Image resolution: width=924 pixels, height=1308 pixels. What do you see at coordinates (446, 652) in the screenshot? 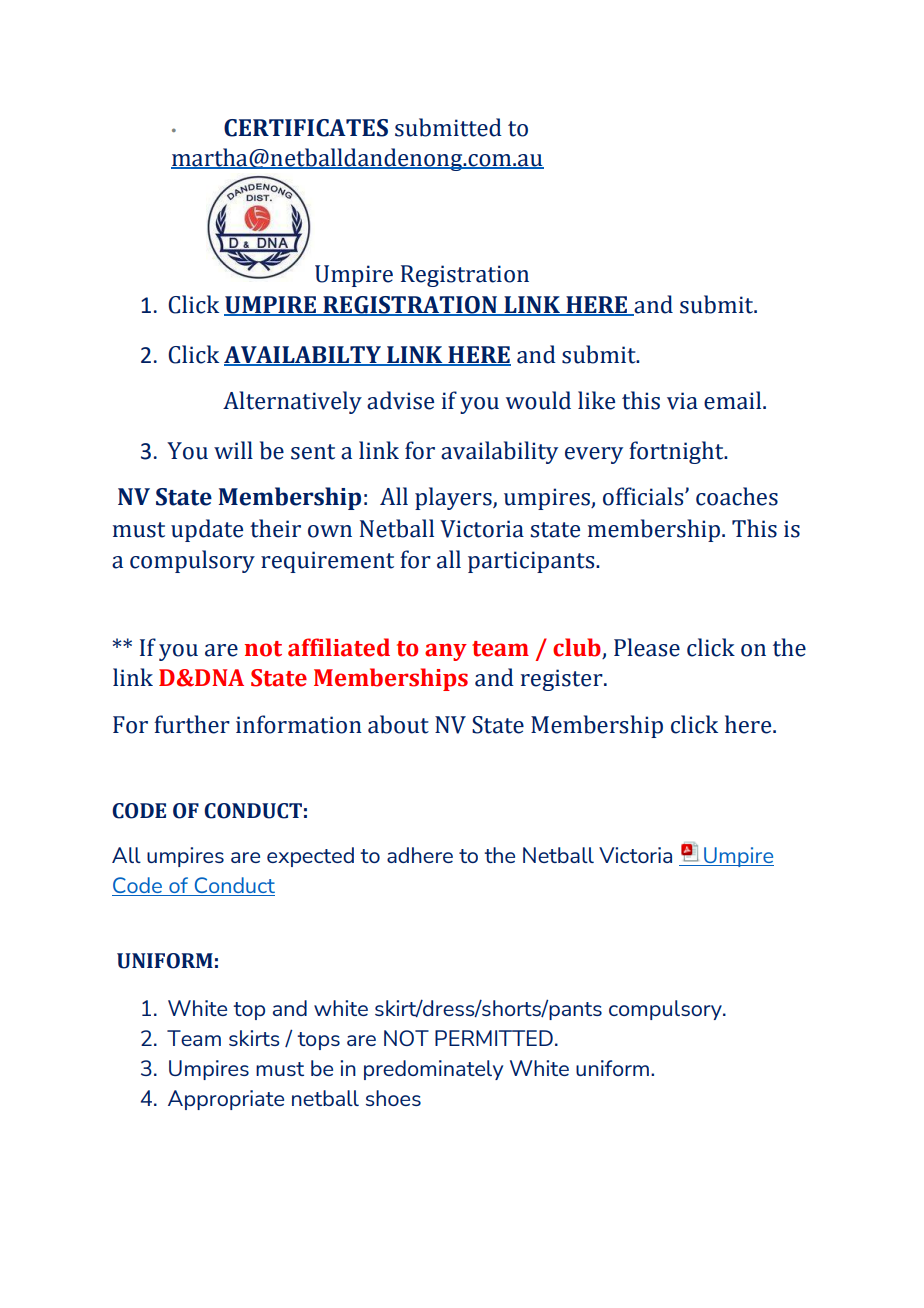
I see `any` at bounding box center [446, 652].
